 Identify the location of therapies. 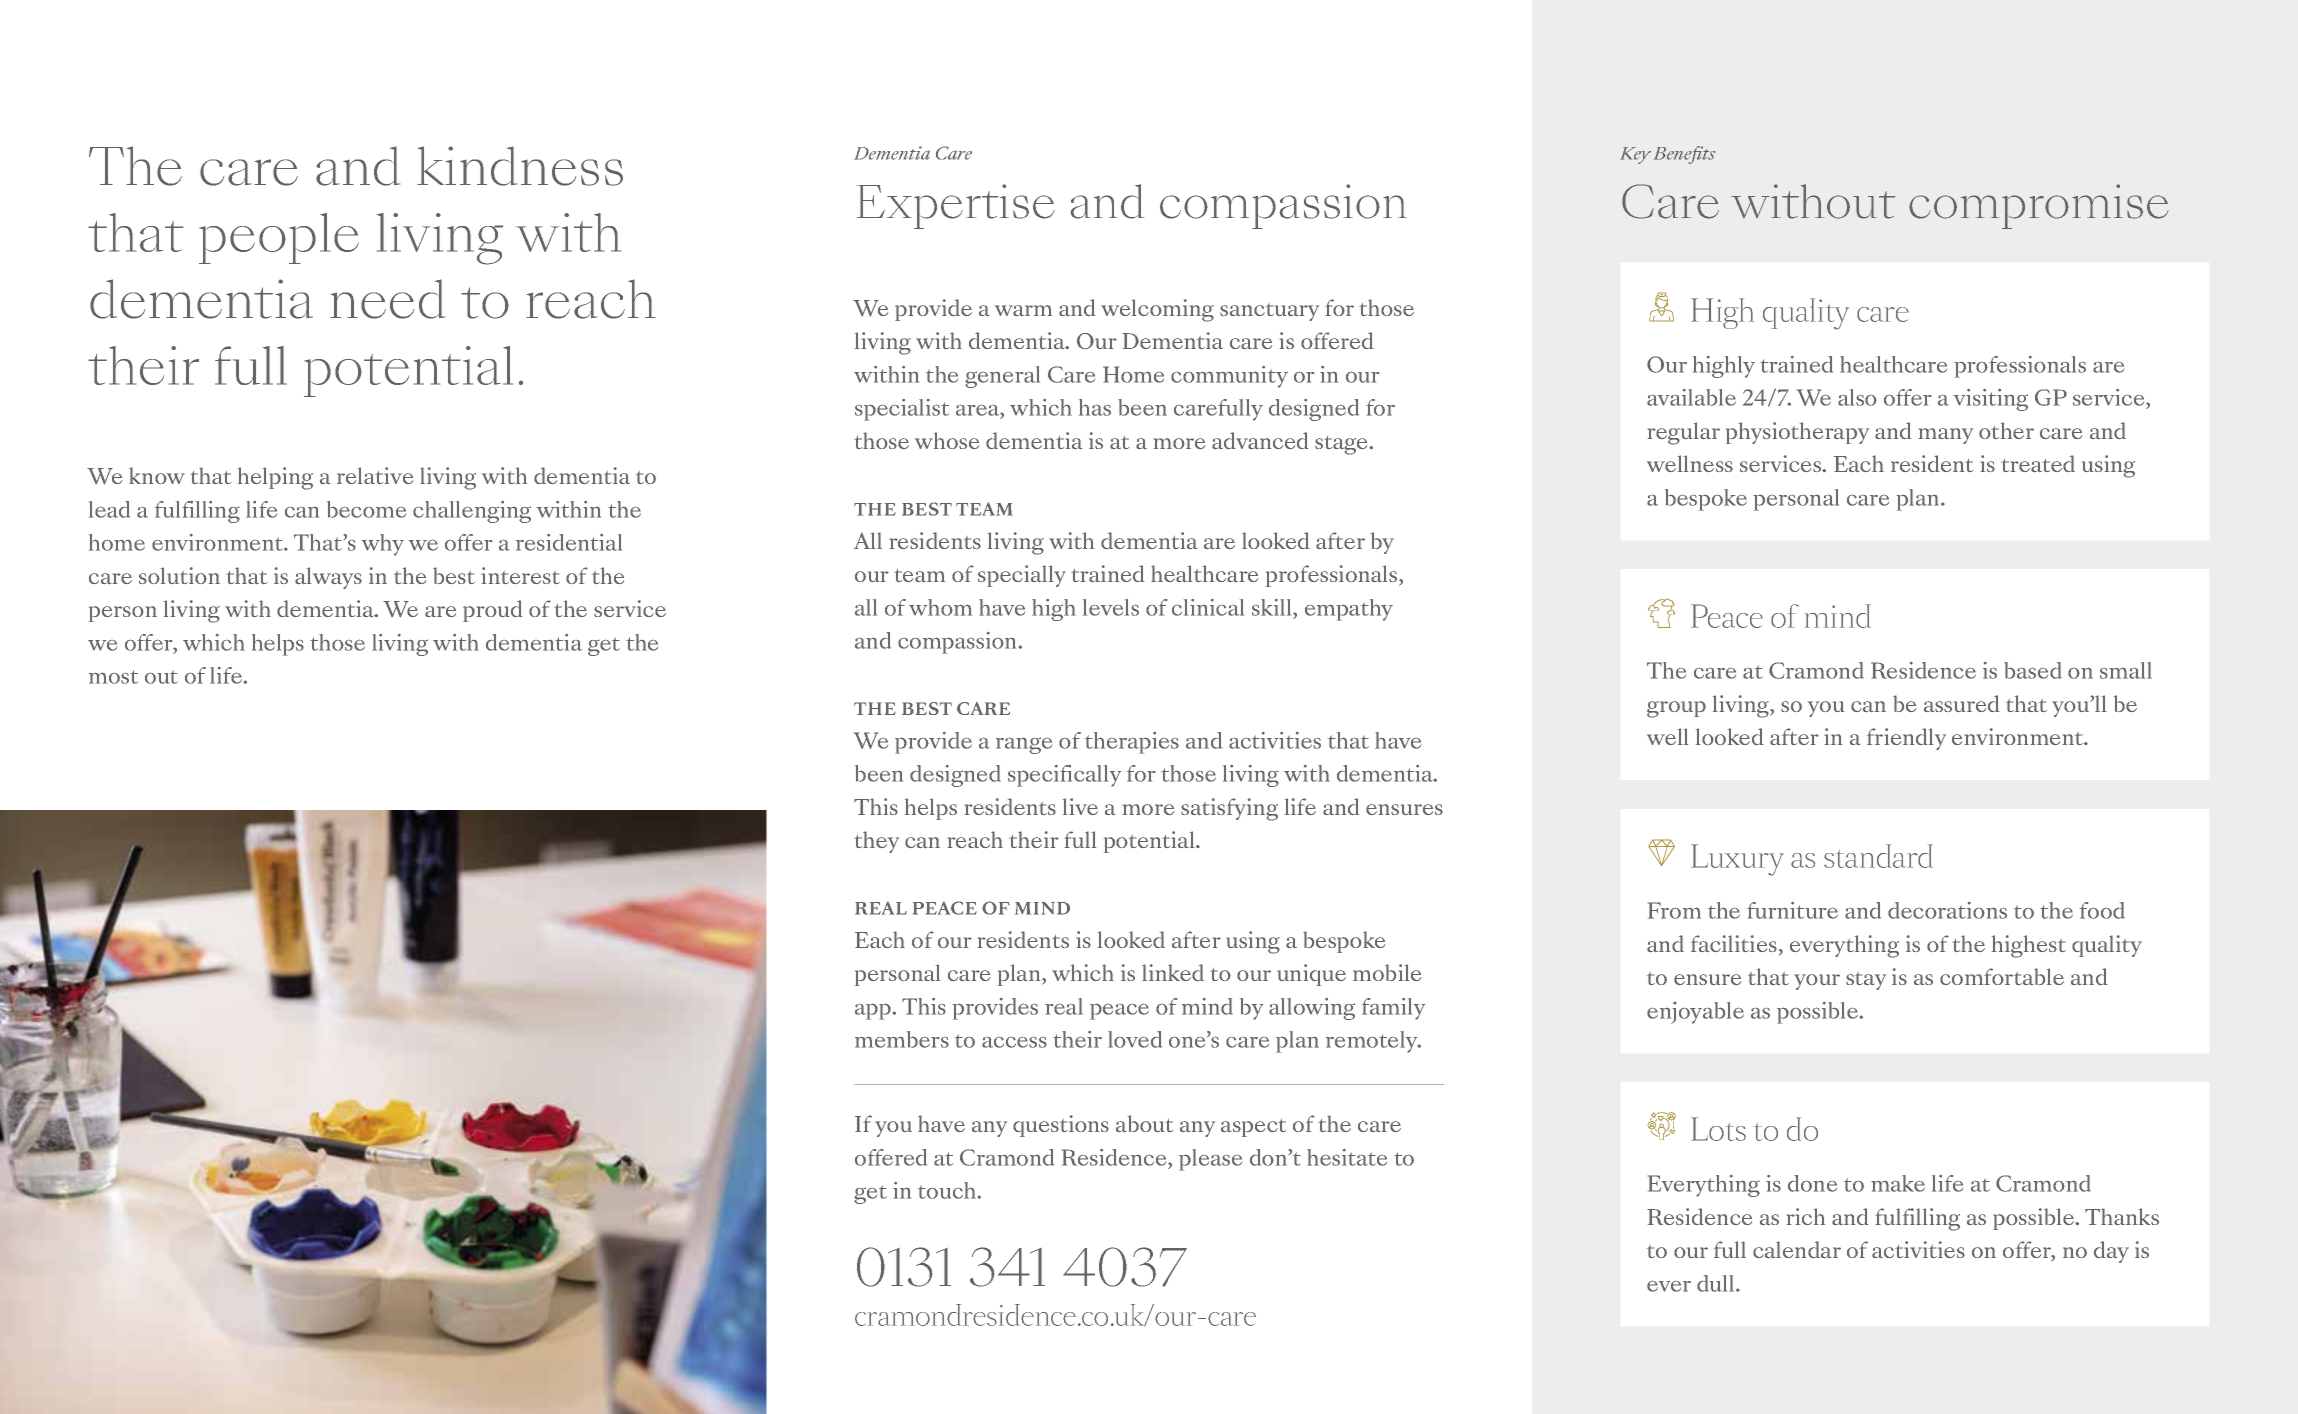
(1132, 743).
